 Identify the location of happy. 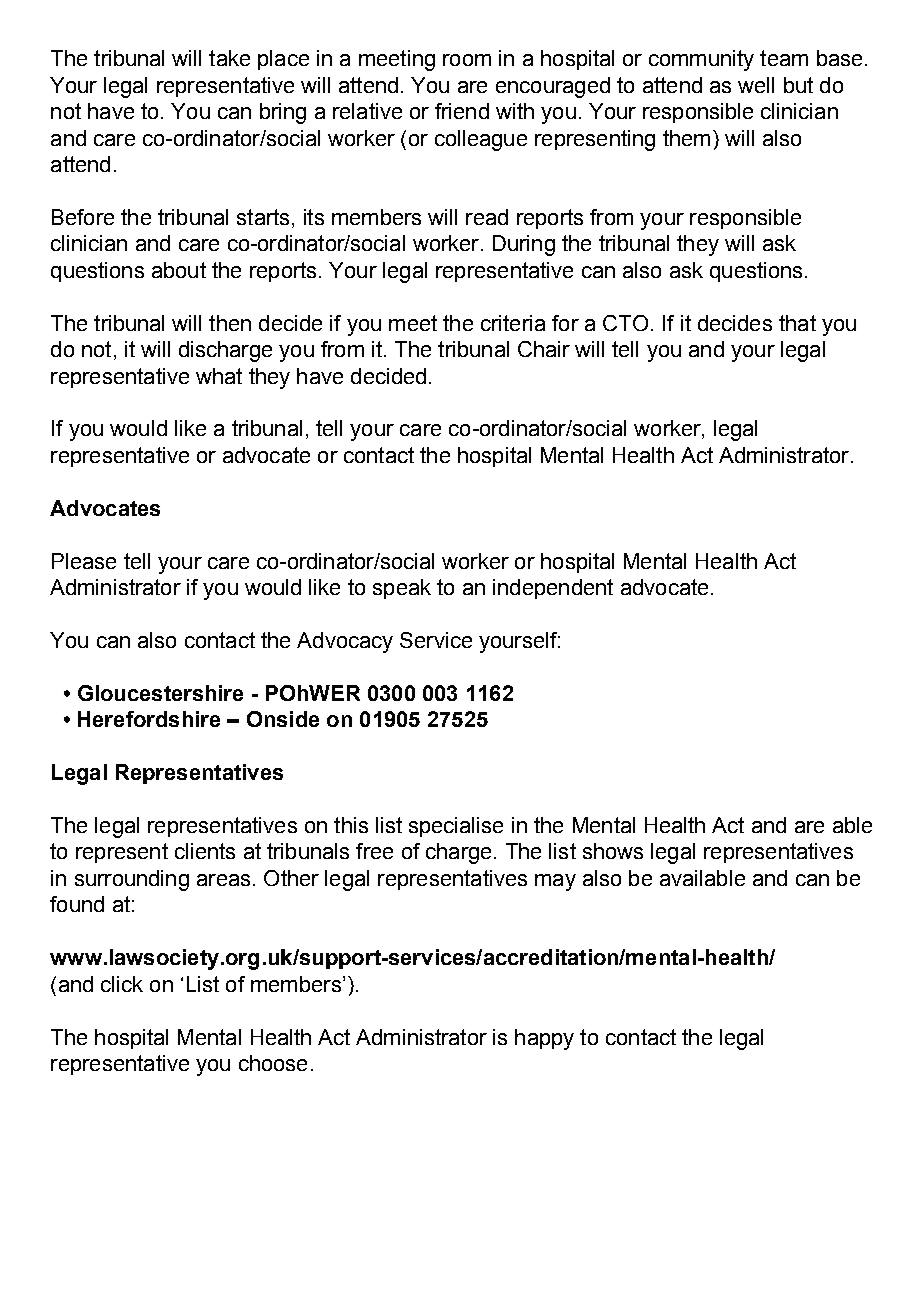
(544, 1039).
